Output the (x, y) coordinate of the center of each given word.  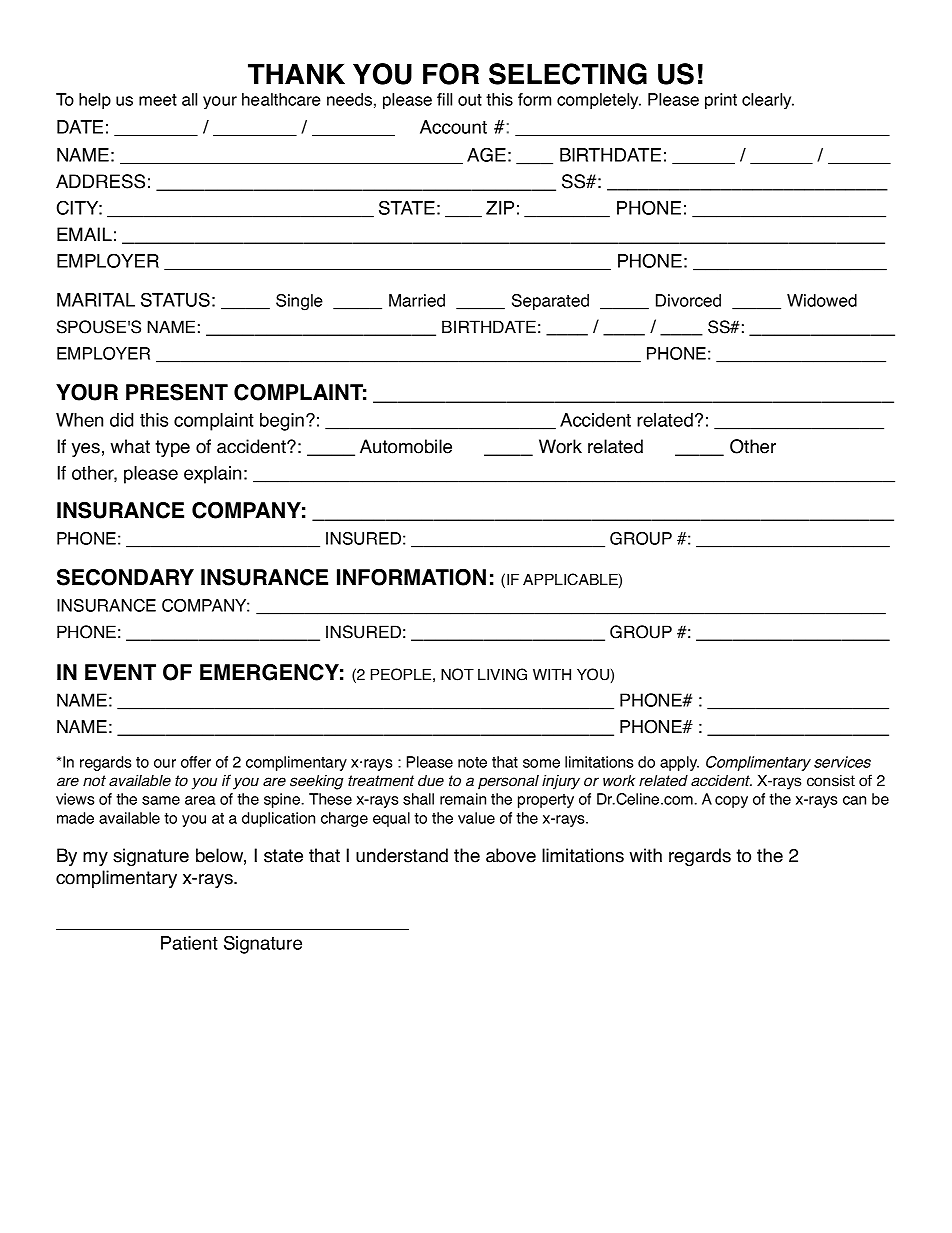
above (511, 855)
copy (731, 802)
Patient (189, 943)
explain (212, 475)
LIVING (502, 674)
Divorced (688, 300)
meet (158, 100)
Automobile (406, 446)
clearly (768, 101)
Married (417, 300)
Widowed (822, 300)
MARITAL (96, 300)
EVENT (120, 672)
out (470, 100)
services (842, 762)
